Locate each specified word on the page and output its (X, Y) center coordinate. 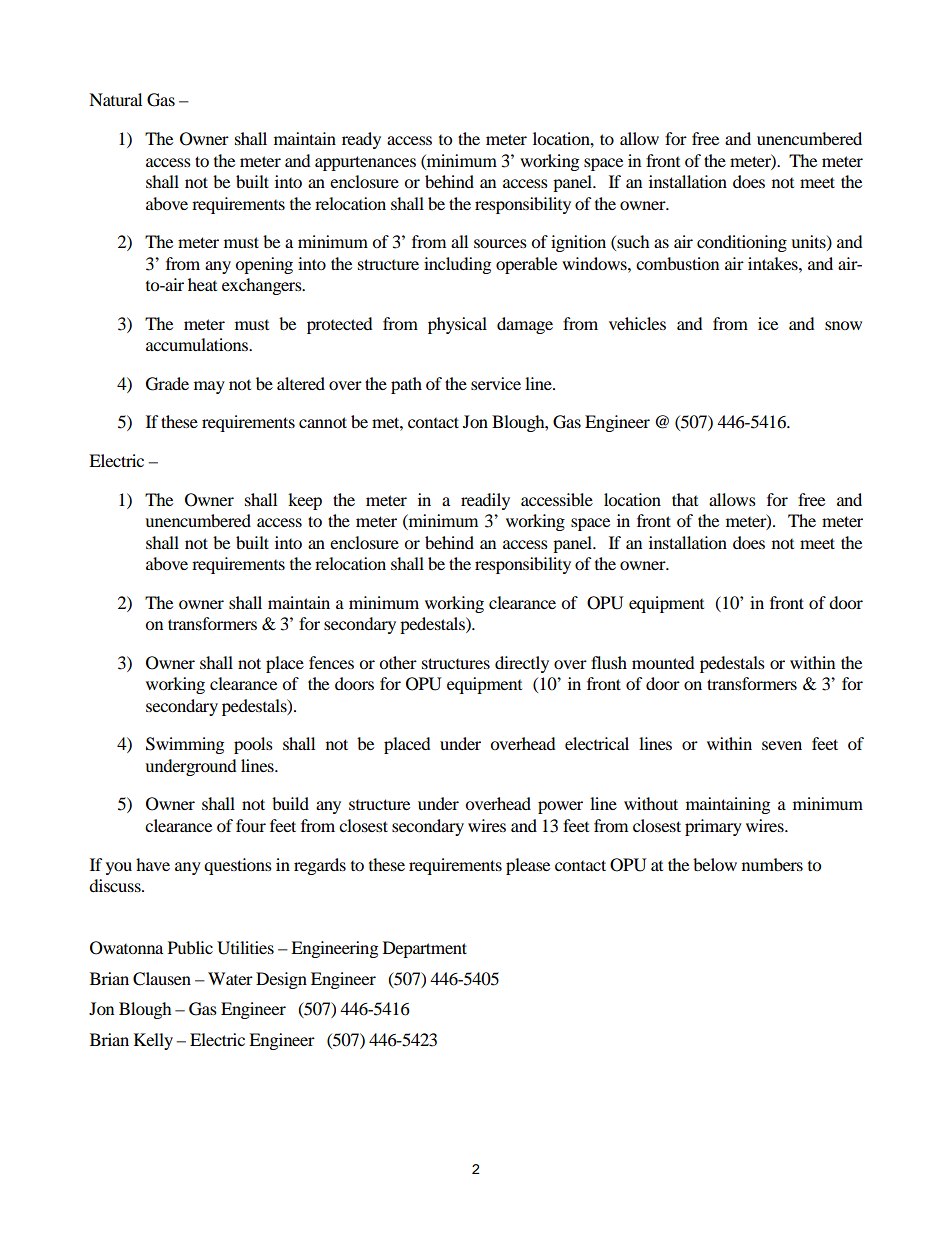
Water (230, 978)
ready (361, 140)
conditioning (742, 243)
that (685, 499)
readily (485, 501)
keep (305, 501)
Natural (115, 99)
